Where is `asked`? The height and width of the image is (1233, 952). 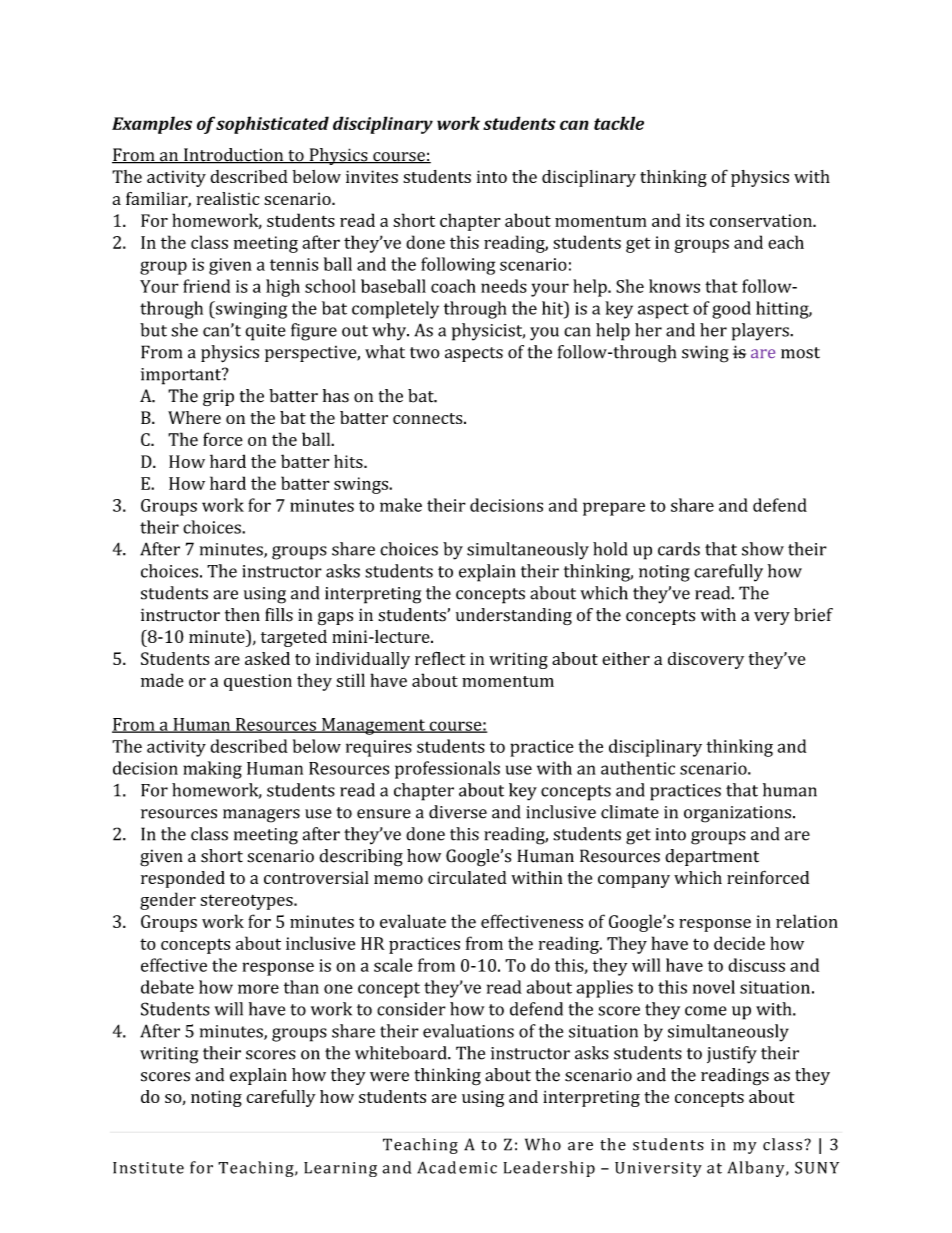 asked is located at coordinates (267, 658).
